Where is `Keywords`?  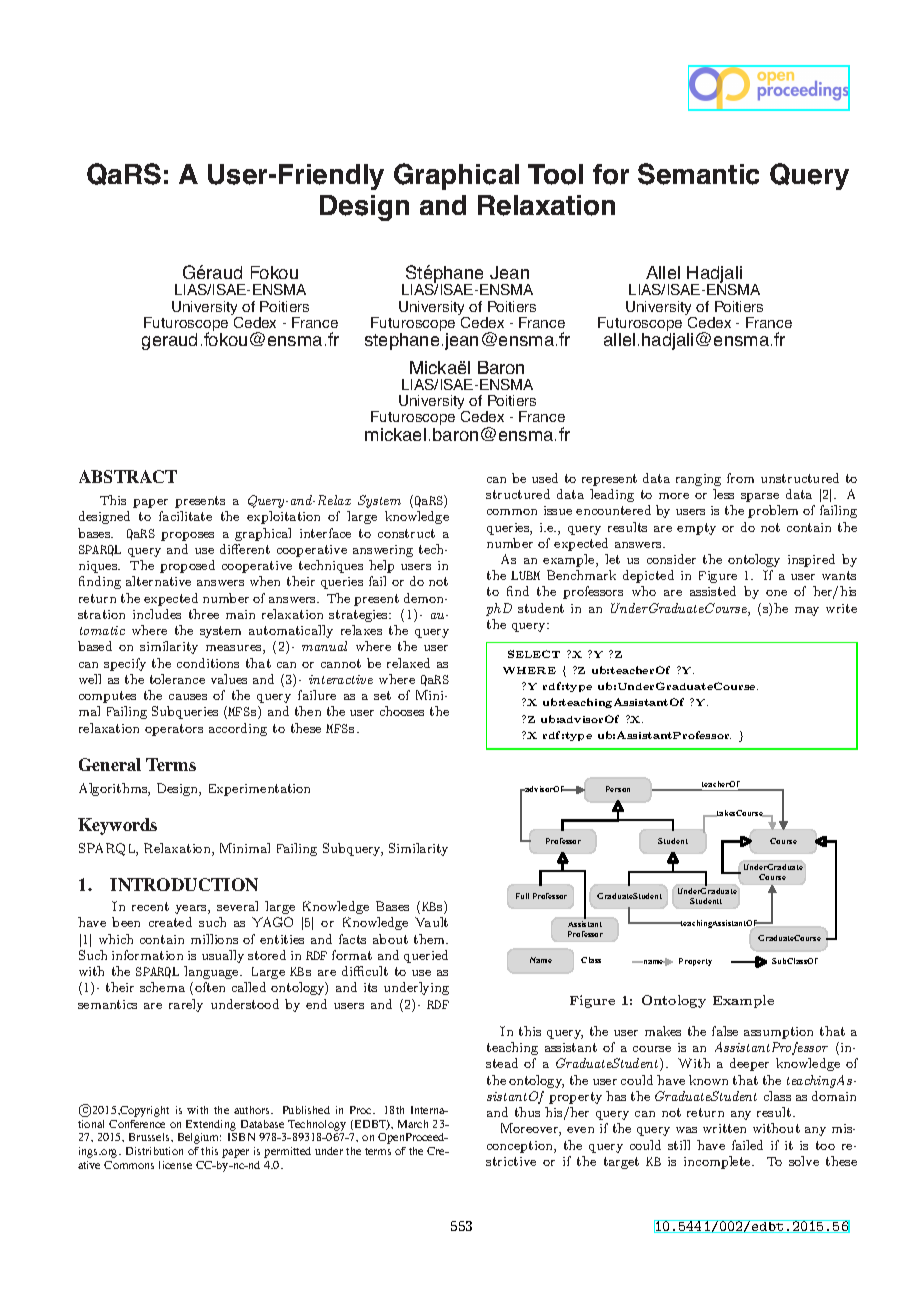 Keywords is located at coordinates (117, 826).
